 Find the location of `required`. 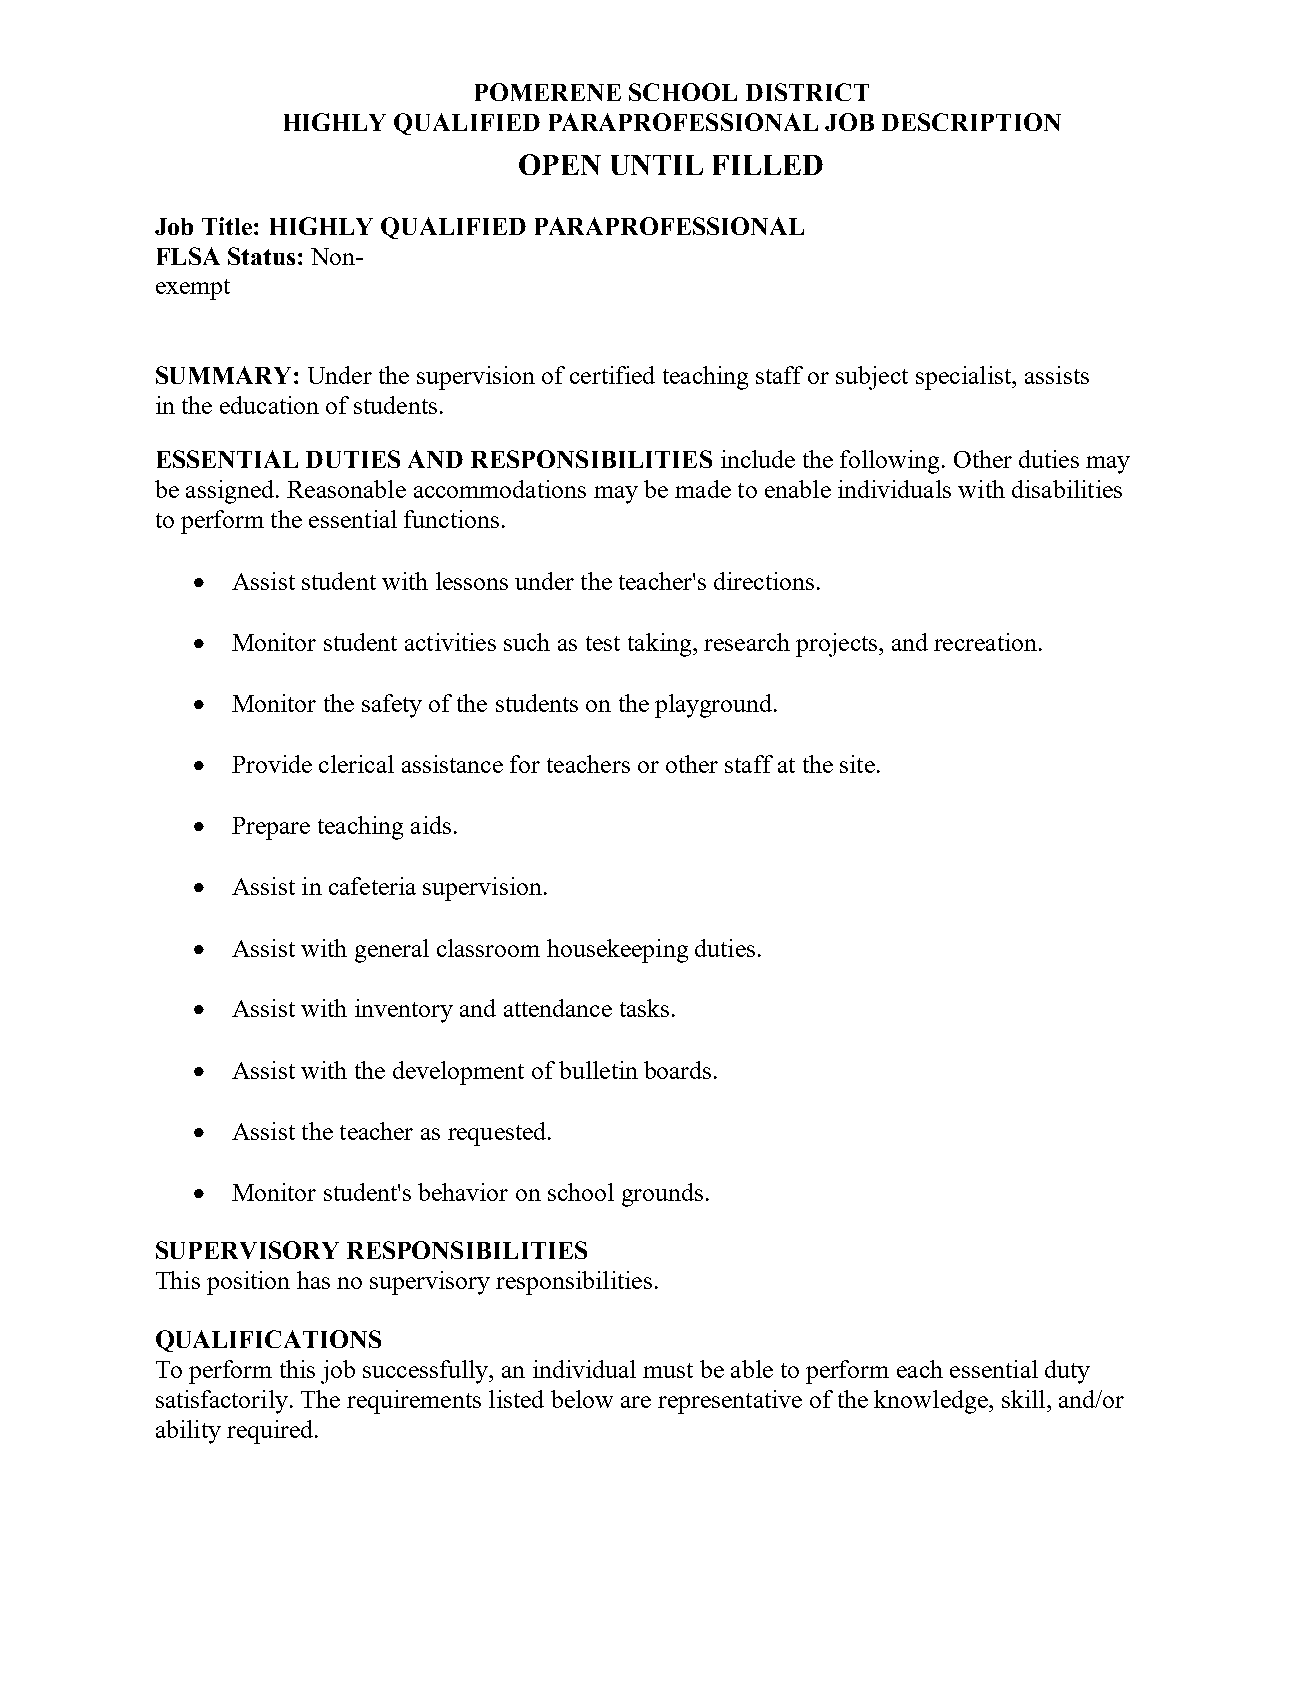

required is located at coordinates (270, 1432).
